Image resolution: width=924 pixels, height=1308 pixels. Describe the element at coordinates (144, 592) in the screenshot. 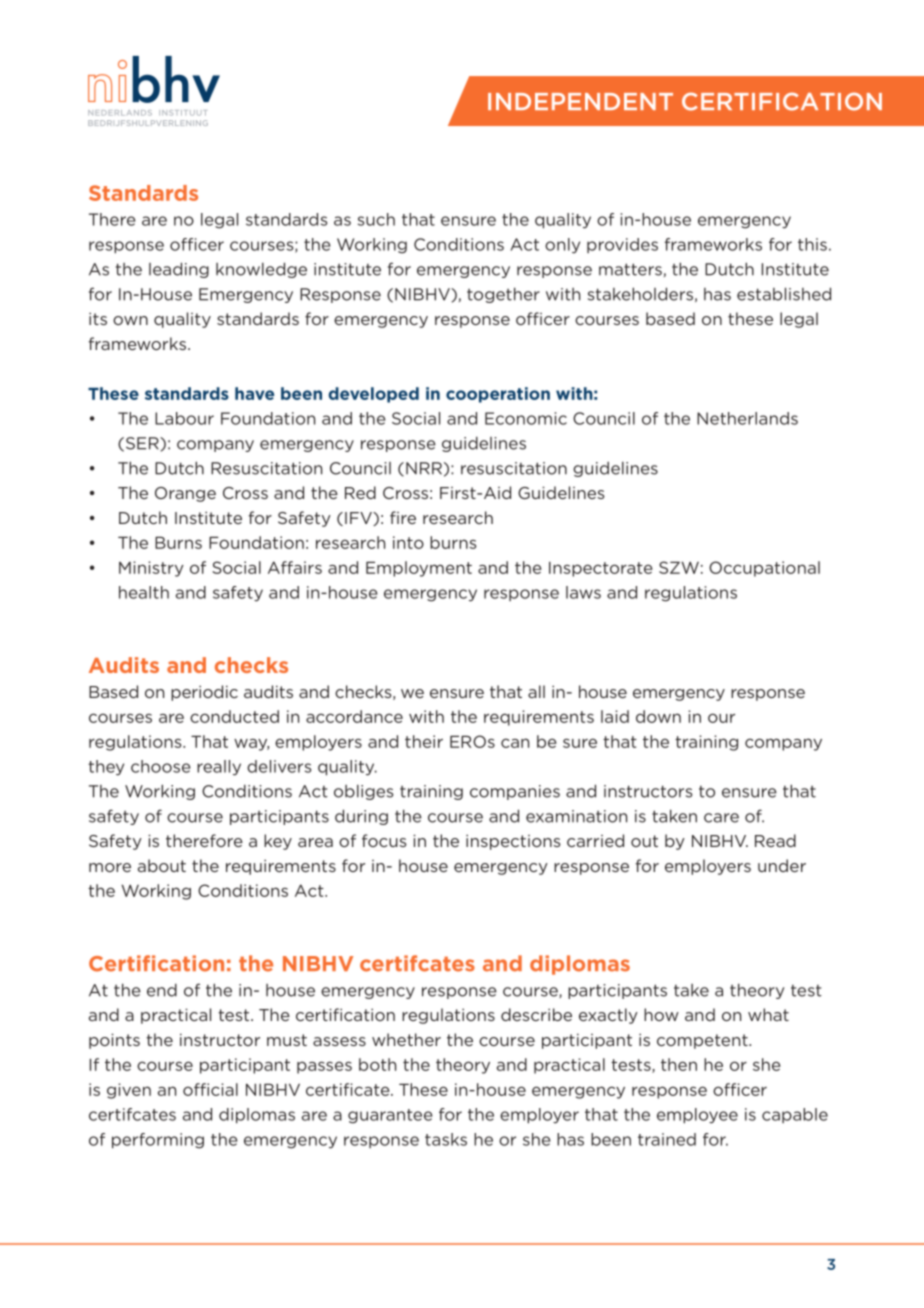

I see `health` at that location.
